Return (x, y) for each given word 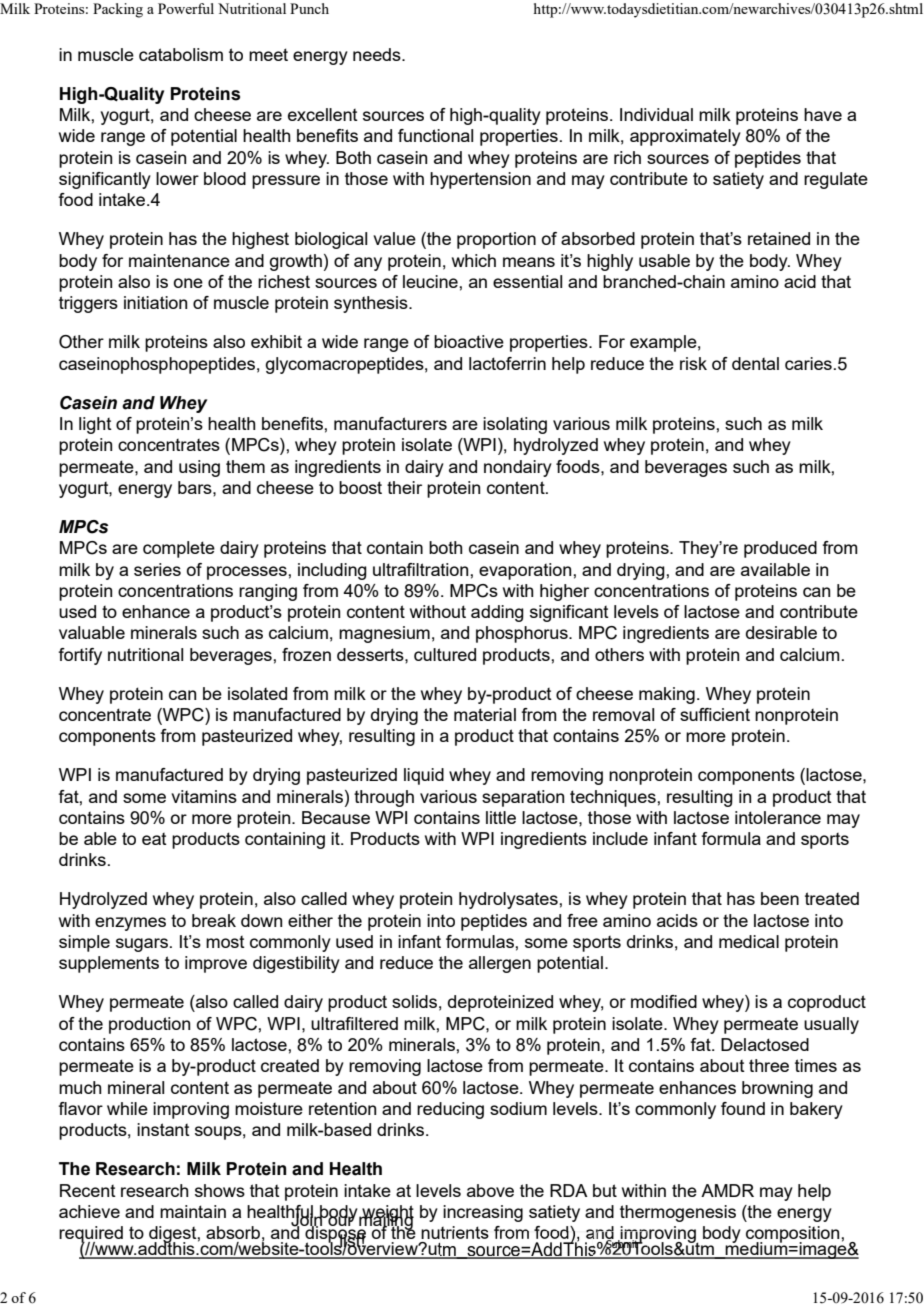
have (823, 114)
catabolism (181, 54)
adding (497, 613)
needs (378, 54)
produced (780, 549)
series (157, 569)
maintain (193, 1211)
